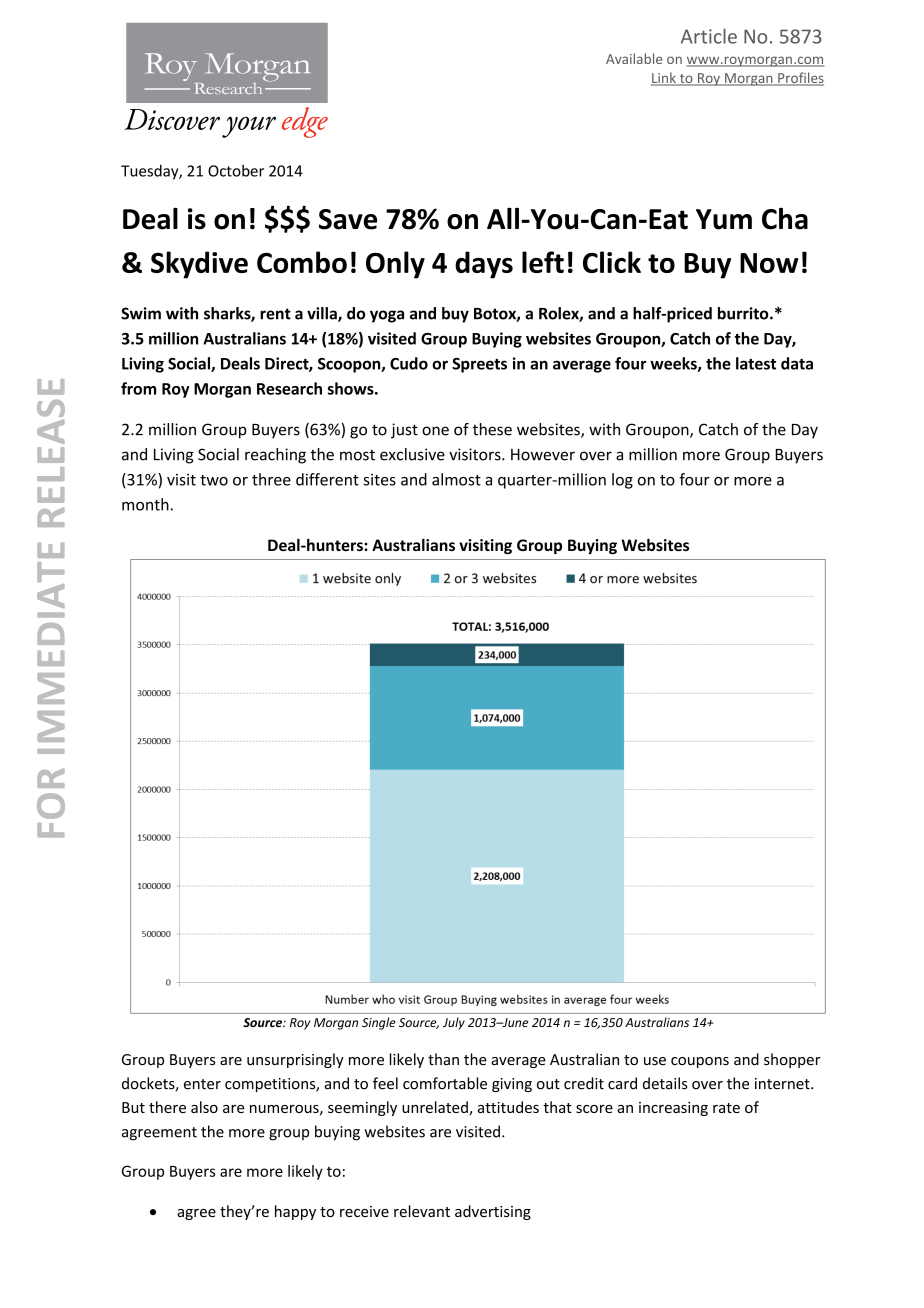 This image has width=924, height=1308. I want to click on Article, so click(709, 36).
